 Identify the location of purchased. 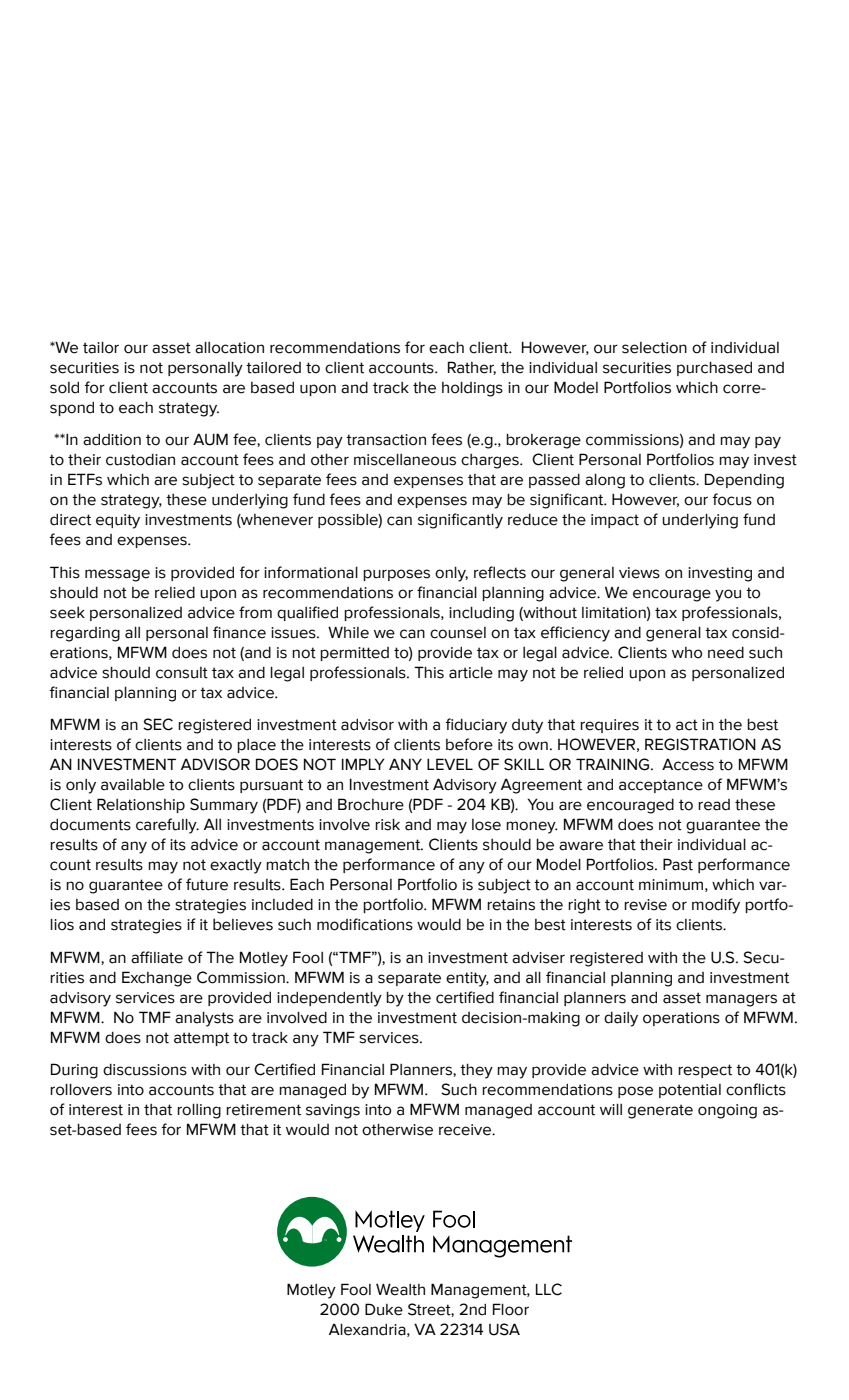
(714, 368).
